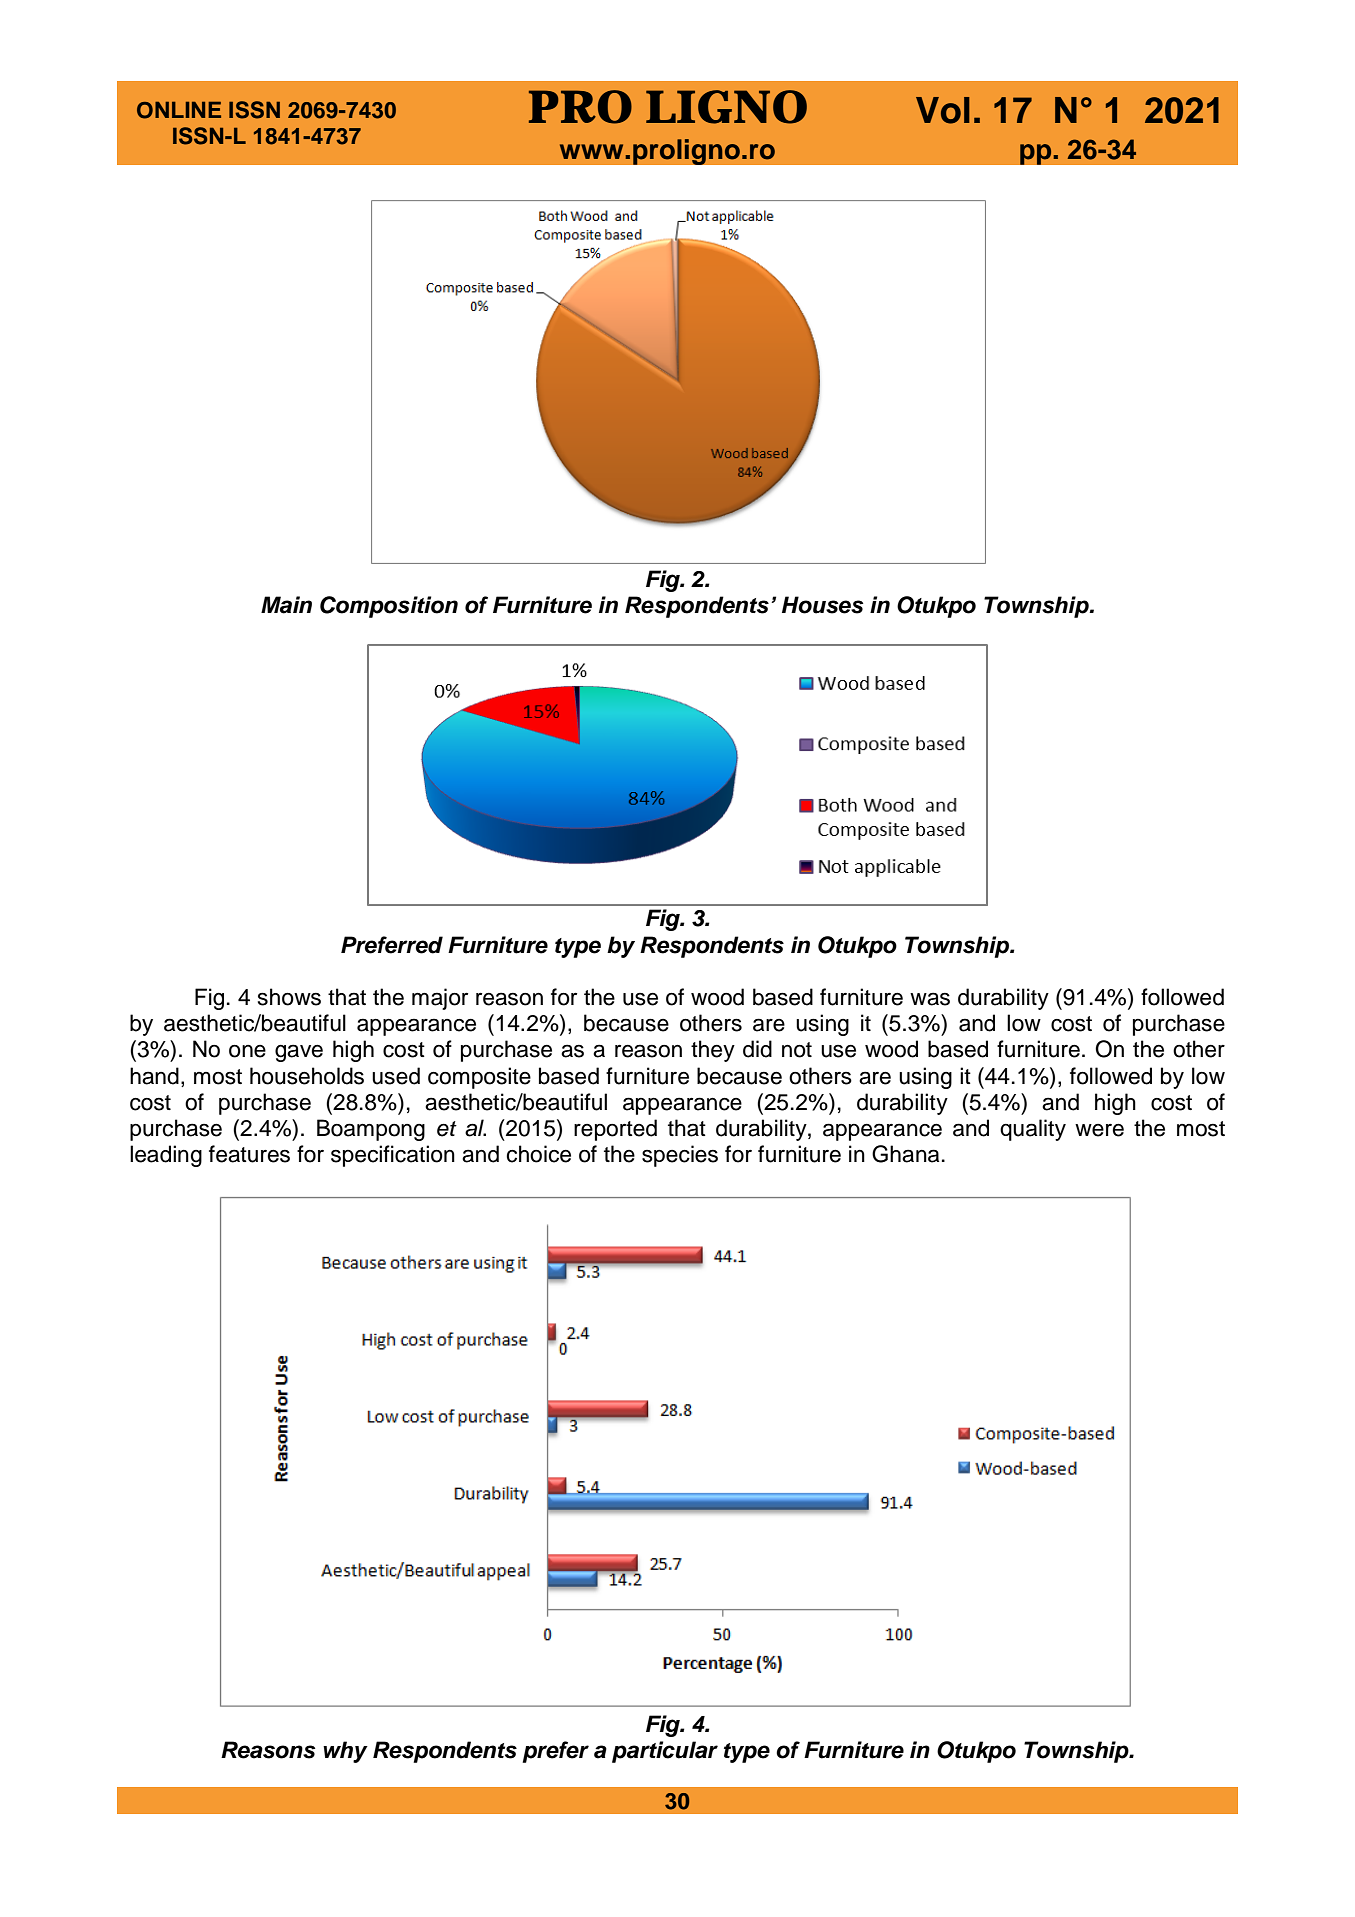 The width and height of the document is (1355, 1917). What do you see at coordinates (289, 997) in the document?
I see `shows` at bounding box center [289, 997].
